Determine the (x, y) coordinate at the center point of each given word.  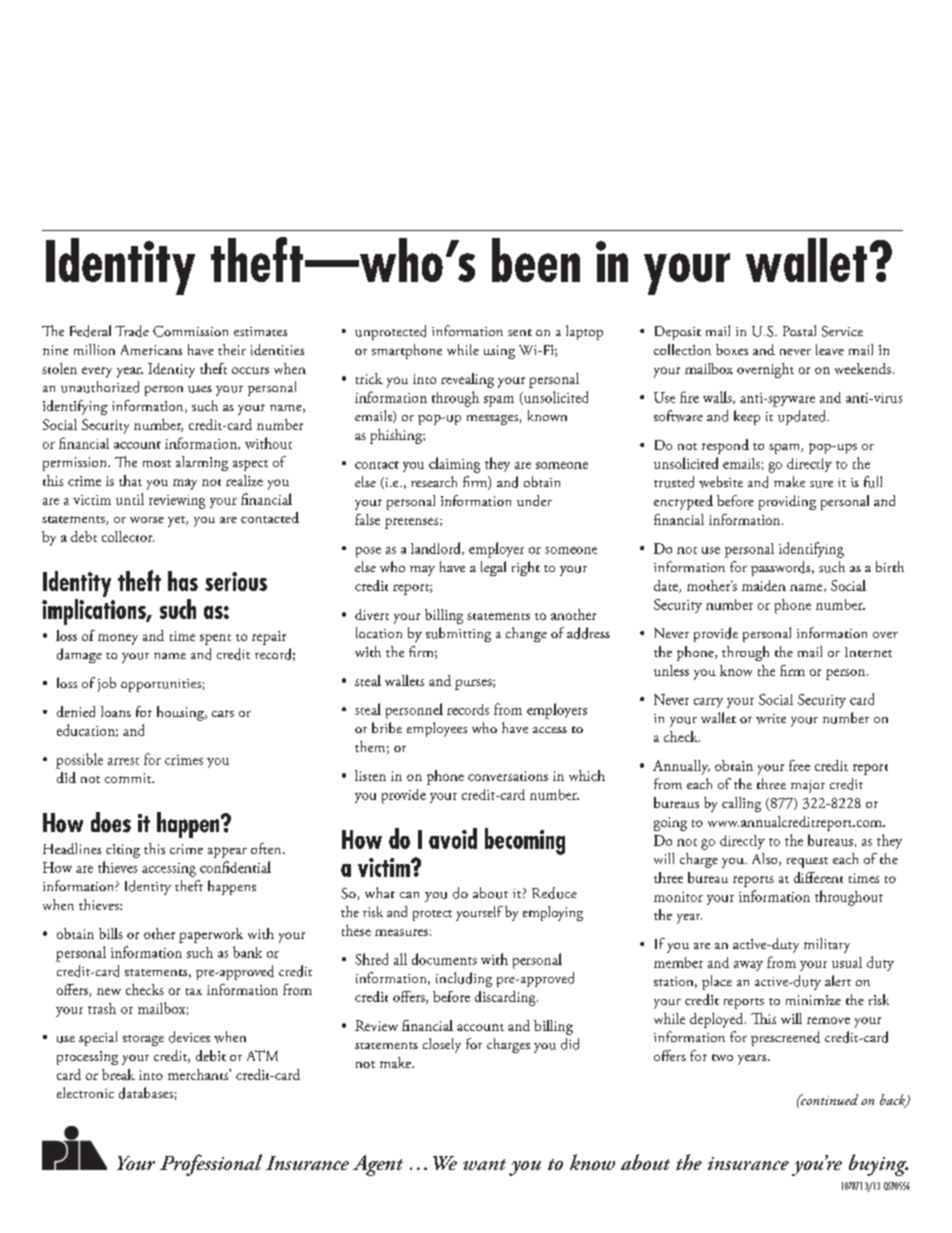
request (807, 862)
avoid (453, 838)
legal (493, 568)
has (183, 581)
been (536, 260)
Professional (211, 1165)
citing (123, 851)
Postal (799, 330)
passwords (782, 568)
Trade (132, 331)
